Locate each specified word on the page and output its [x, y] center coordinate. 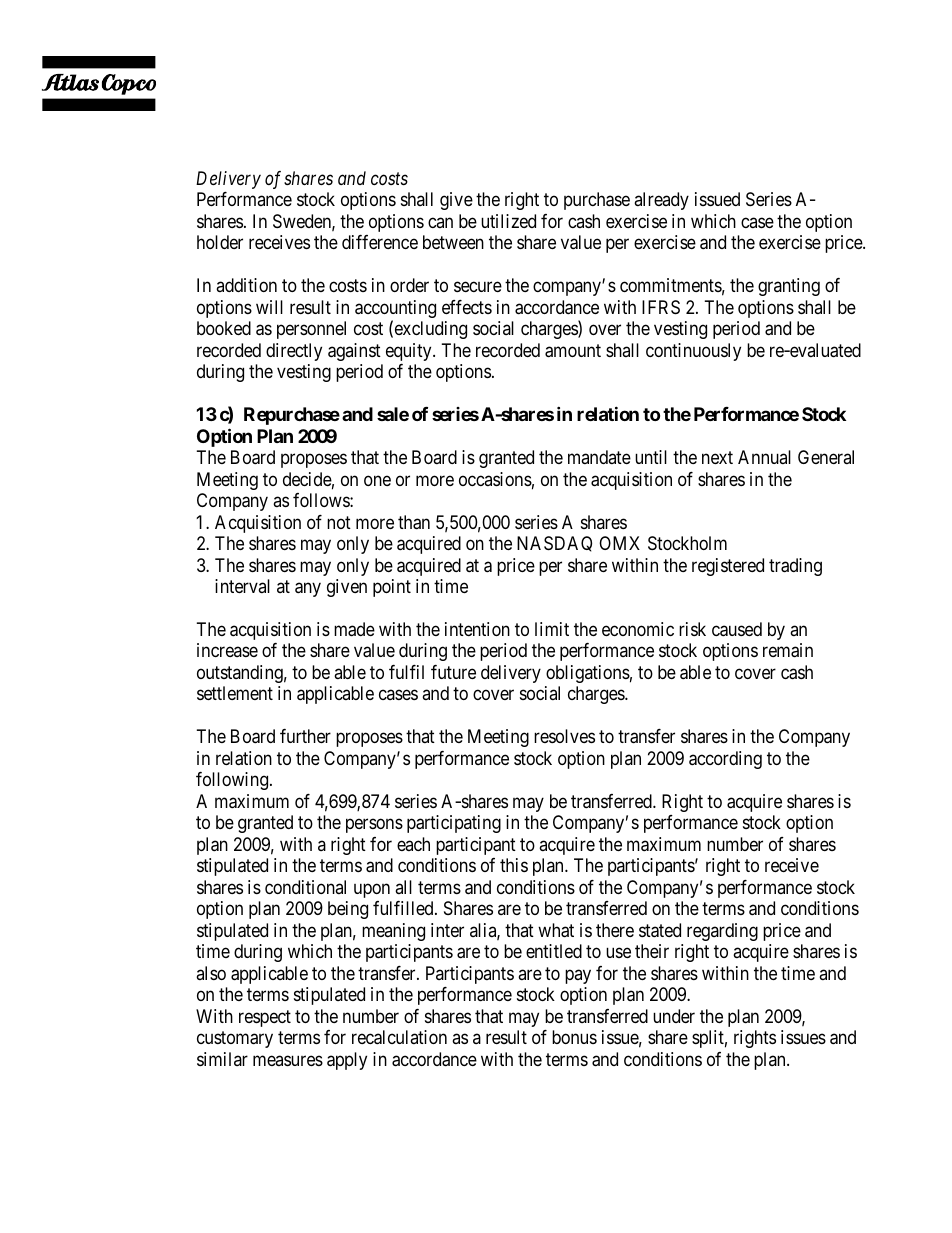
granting [789, 287]
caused [737, 629]
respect [265, 1018]
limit [552, 629]
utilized [508, 221]
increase [227, 650]
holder [220, 242]
